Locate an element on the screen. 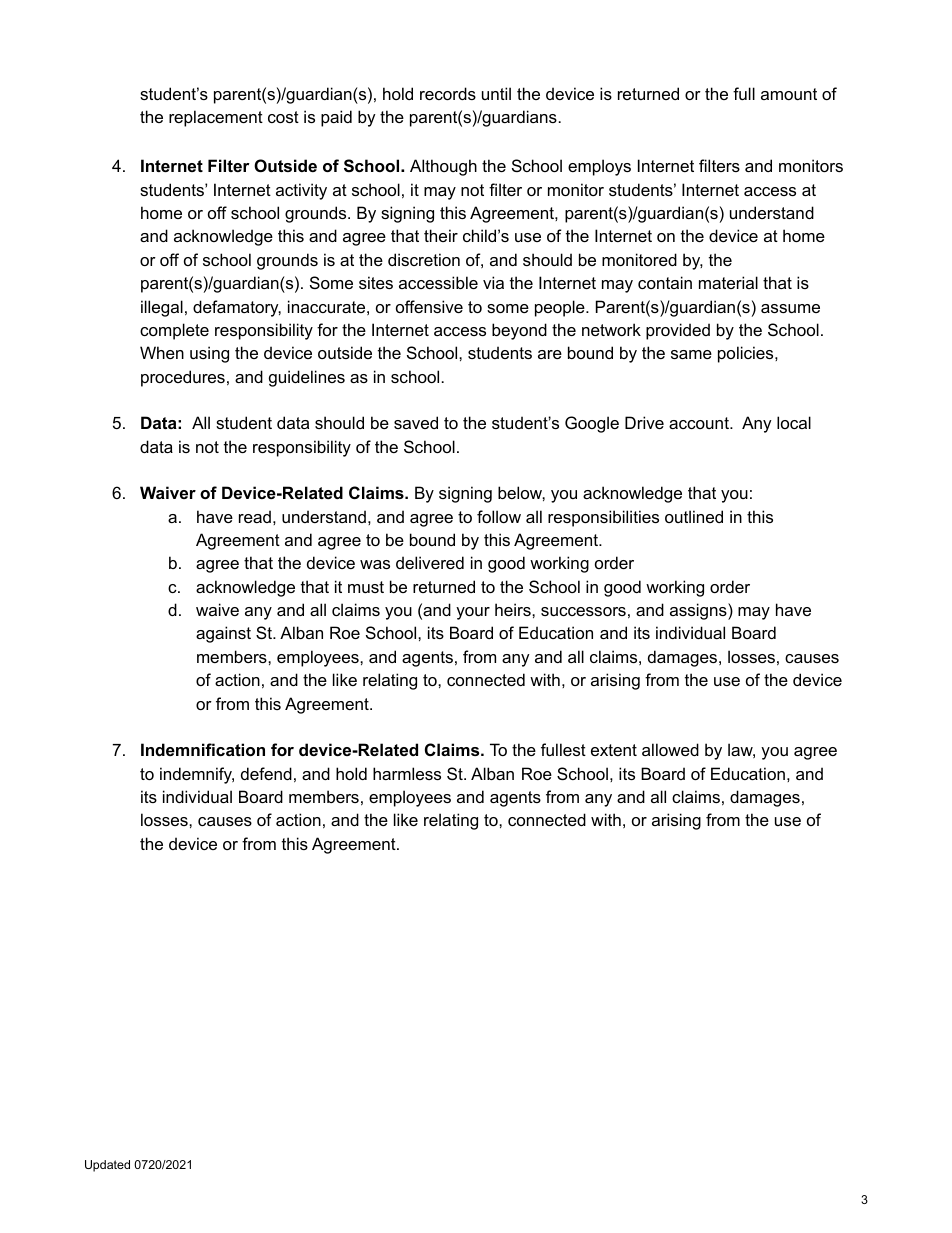 This screenshot has width=952, height=1233. harmless is located at coordinates (407, 773).
